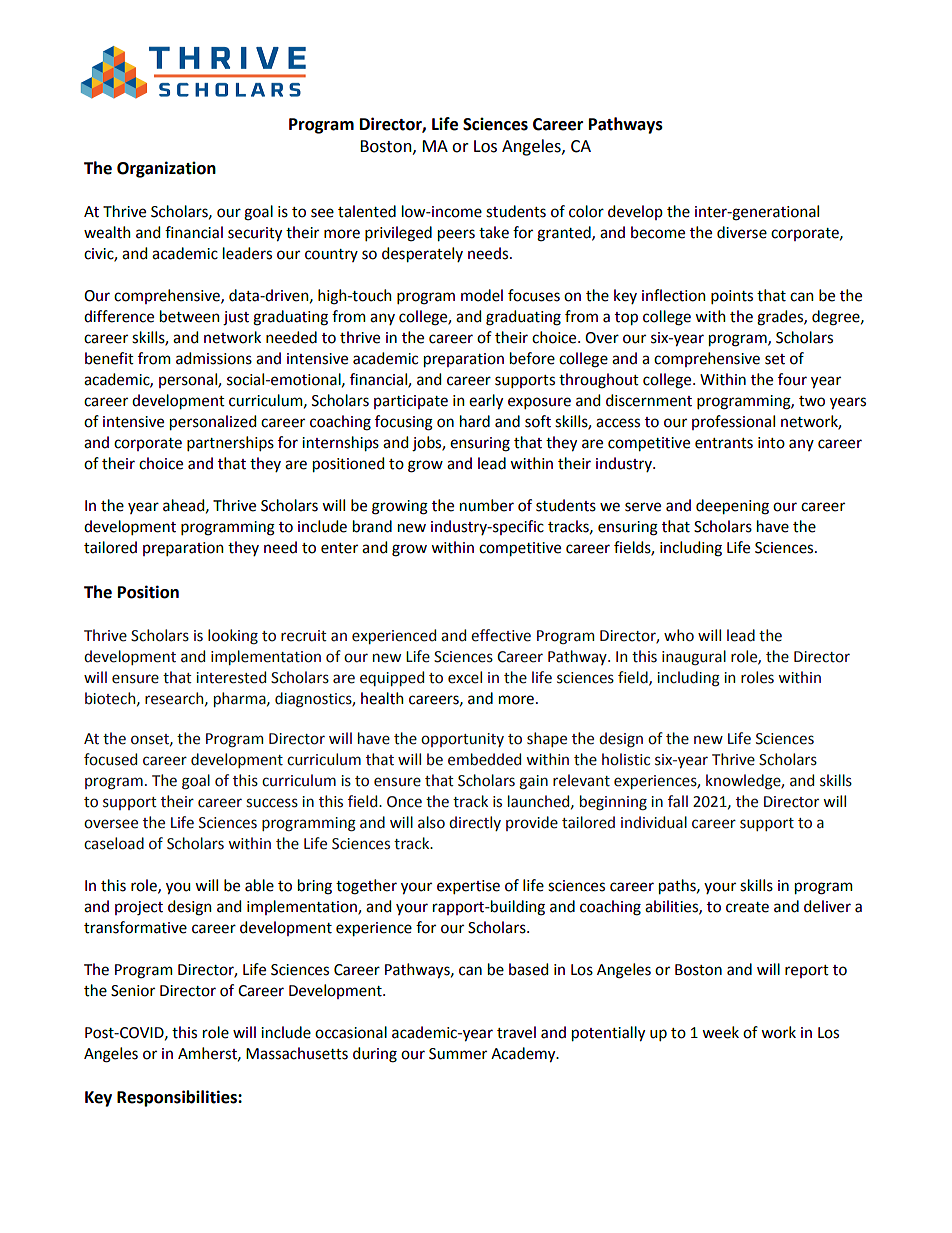 Image resolution: width=952 pixels, height=1233 pixels. Describe the element at coordinates (456, 235) in the image. I see `peers` at that location.
